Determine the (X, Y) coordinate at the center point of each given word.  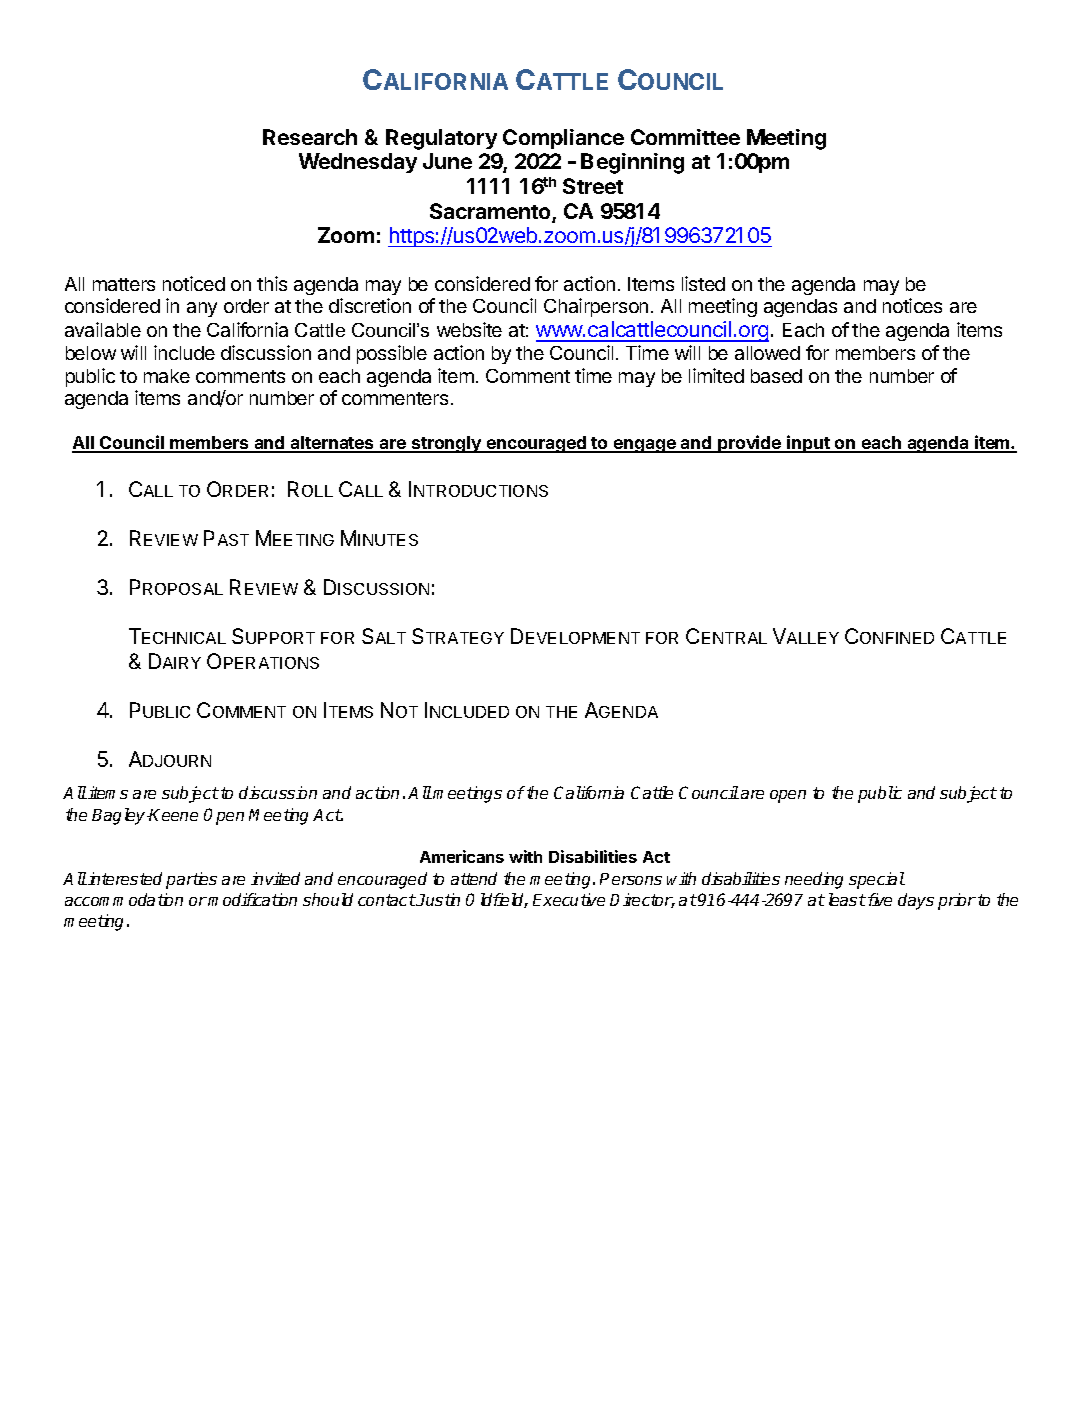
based (776, 376)
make (167, 376)
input (808, 444)
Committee (685, 137)
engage (645, 446)
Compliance (563, 139)
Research (310, 137)
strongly (446, 444)
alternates (333, 444)
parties (191, 880)
